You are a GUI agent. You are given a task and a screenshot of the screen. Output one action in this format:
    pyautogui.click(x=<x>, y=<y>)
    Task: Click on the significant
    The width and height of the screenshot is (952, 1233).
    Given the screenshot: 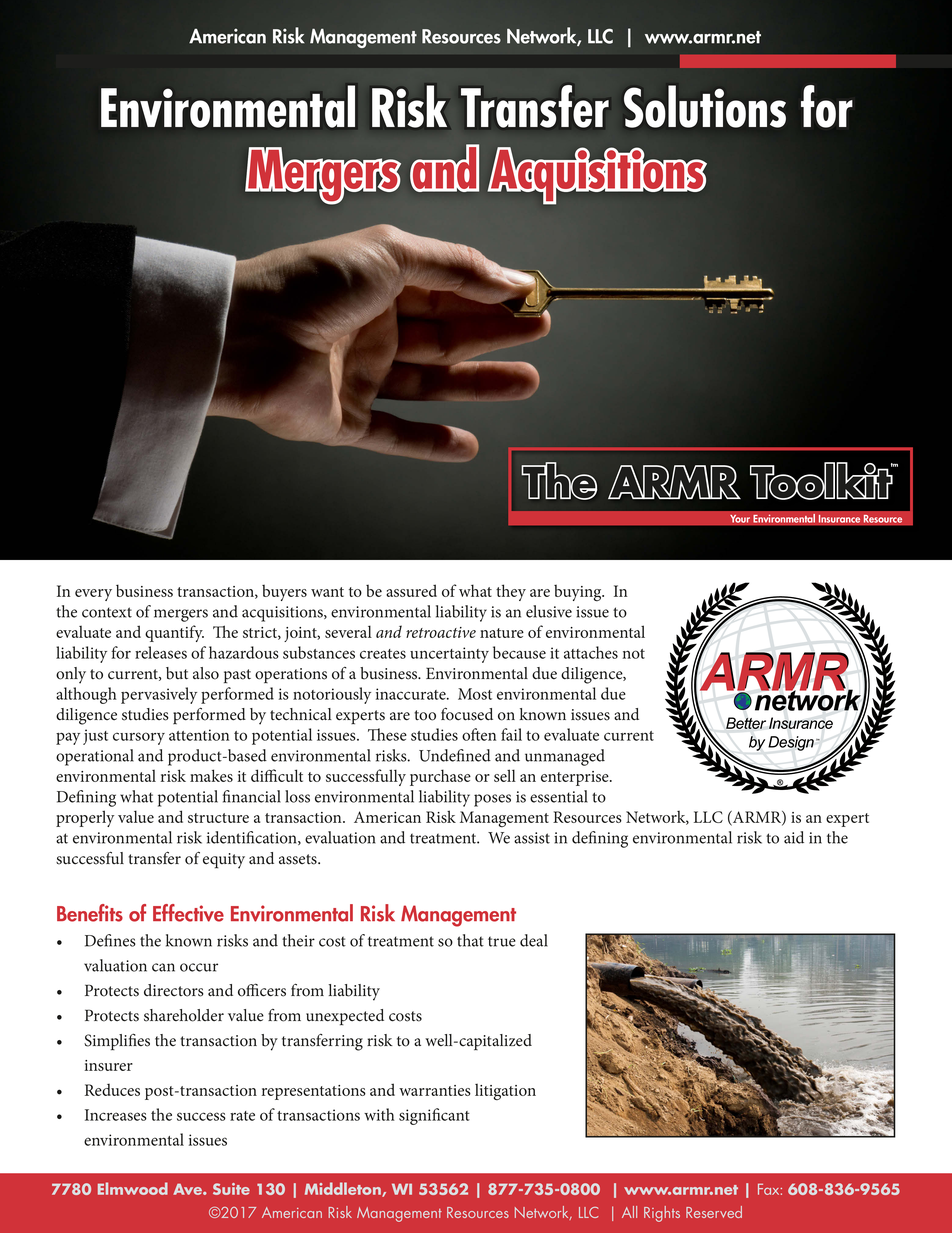 What is the action you would take?
    pyautogui.click(x=434, y=1116)
